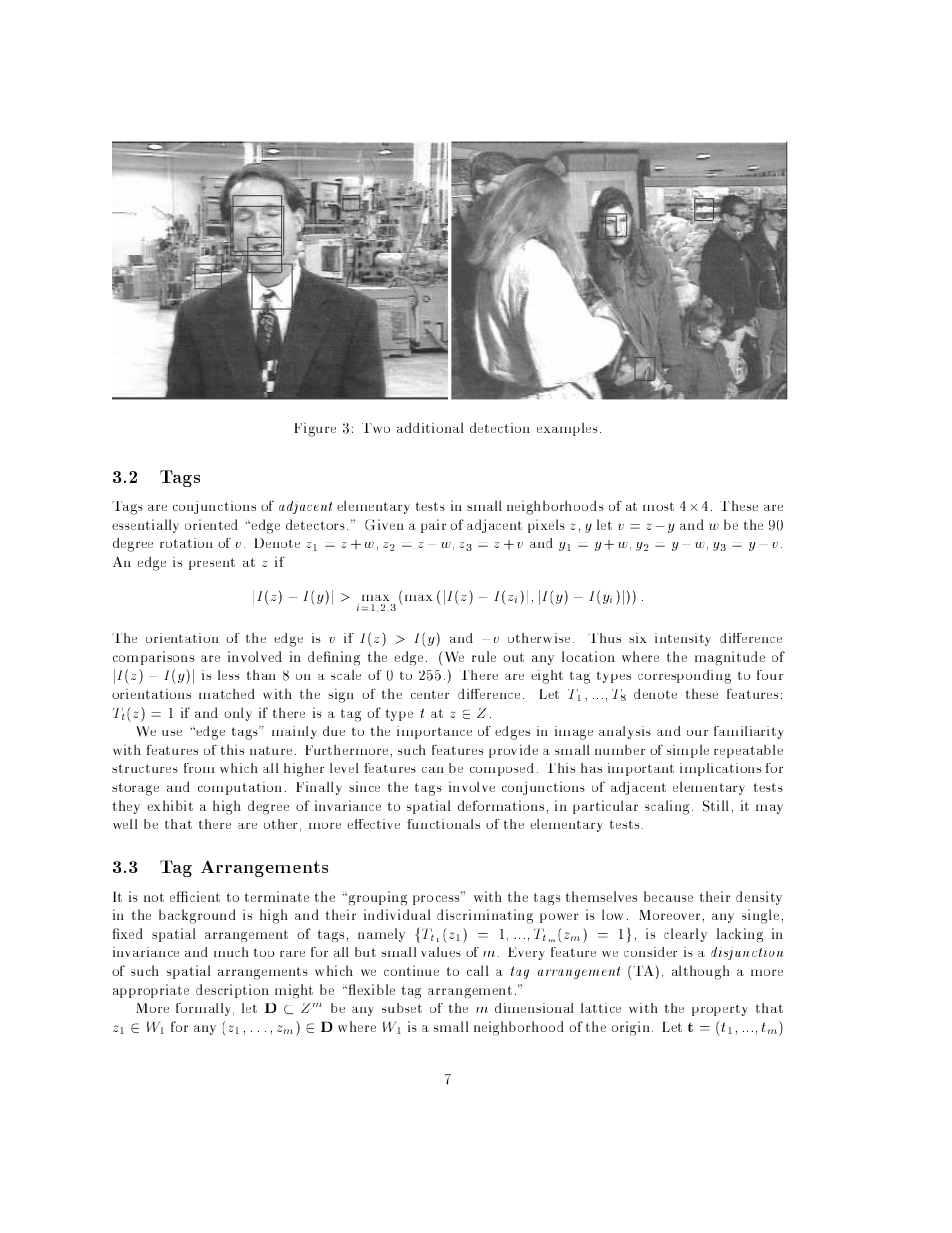  I want to click on additional, so click(430, 428).
